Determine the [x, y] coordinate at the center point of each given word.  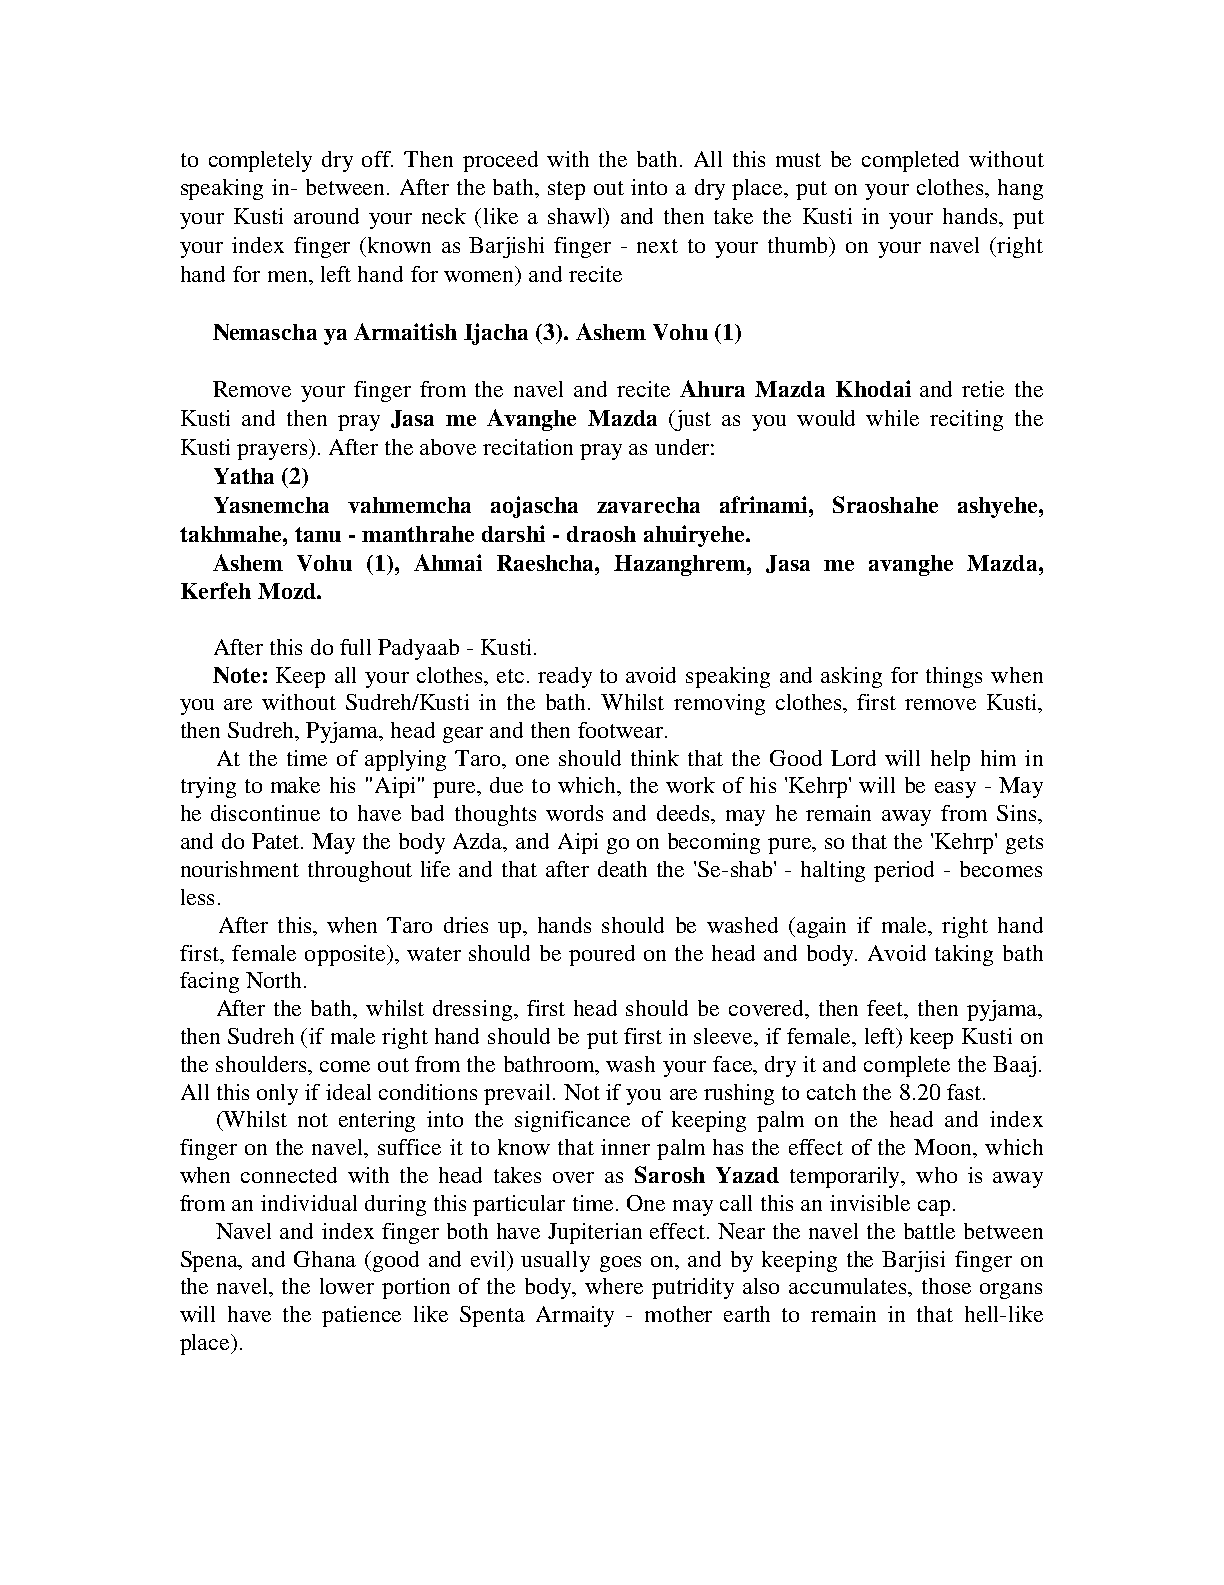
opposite [346, 955]
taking [964, 955]
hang [1020, 189]
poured [602, 955]
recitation [528, 447]
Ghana [325, 1259]
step [566, 190]
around [326, 216]
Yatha [244, 476]
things [954, 677]
